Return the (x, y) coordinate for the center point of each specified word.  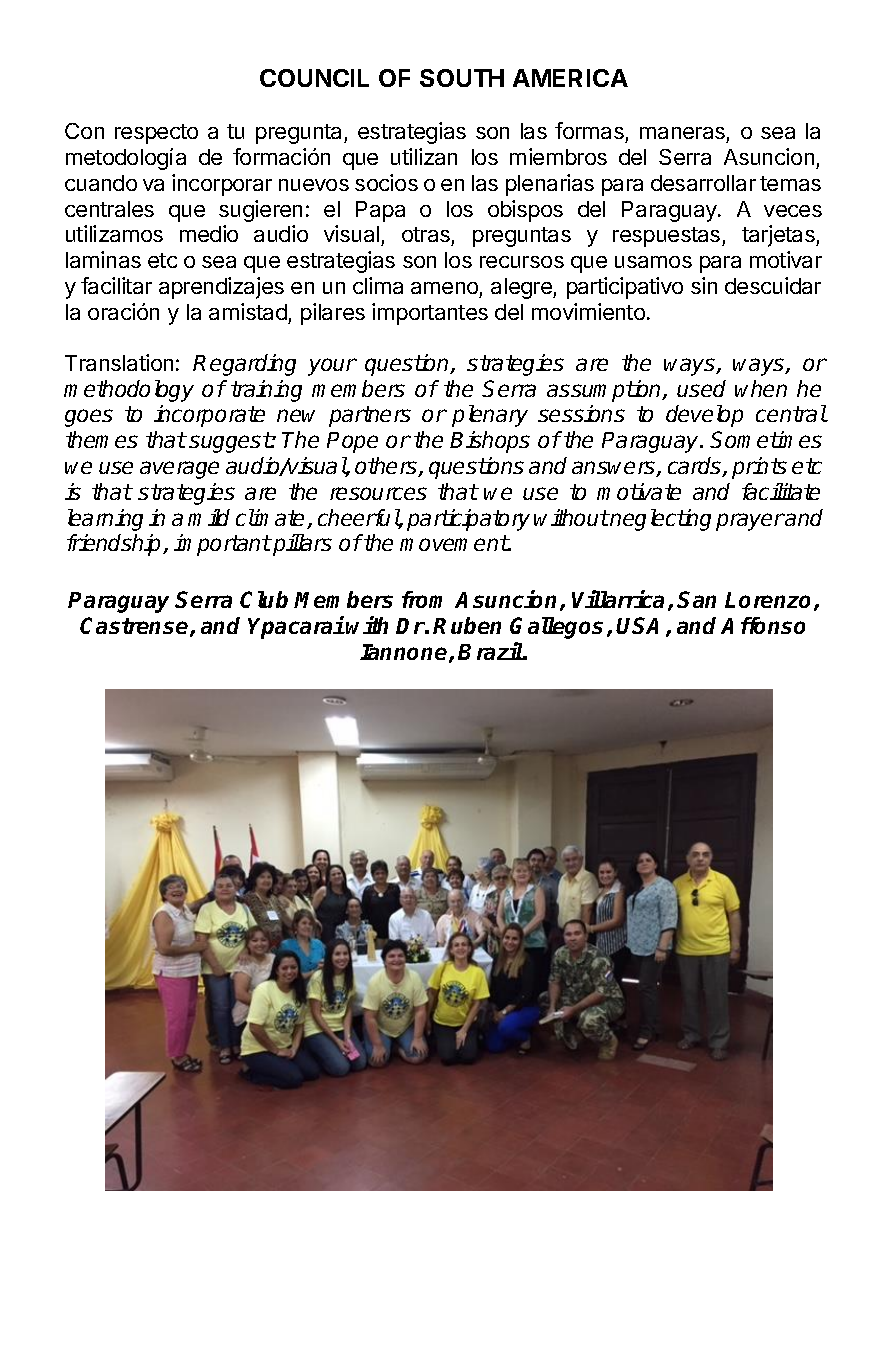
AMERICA (570, 78)
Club (264, 599)
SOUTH (462, 78)
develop (704, 416)
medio (209, 233)
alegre (522, 288)
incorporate (209, 416)
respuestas (668, 237)
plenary (490, 416)
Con (84, 131)
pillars (301, 545)
